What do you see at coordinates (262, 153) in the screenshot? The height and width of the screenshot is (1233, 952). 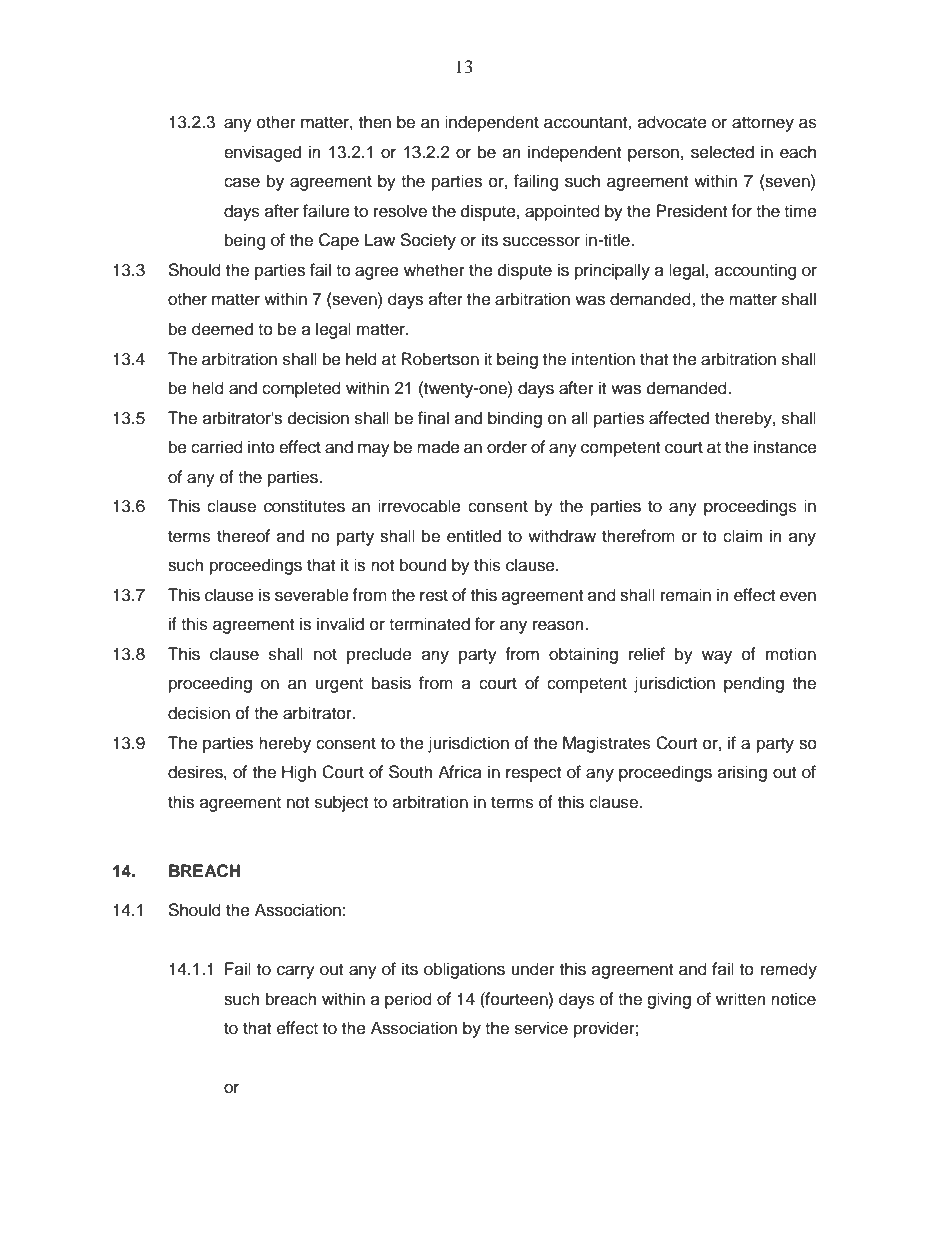 I see `envisaged` at bounding box center [262, 153].
